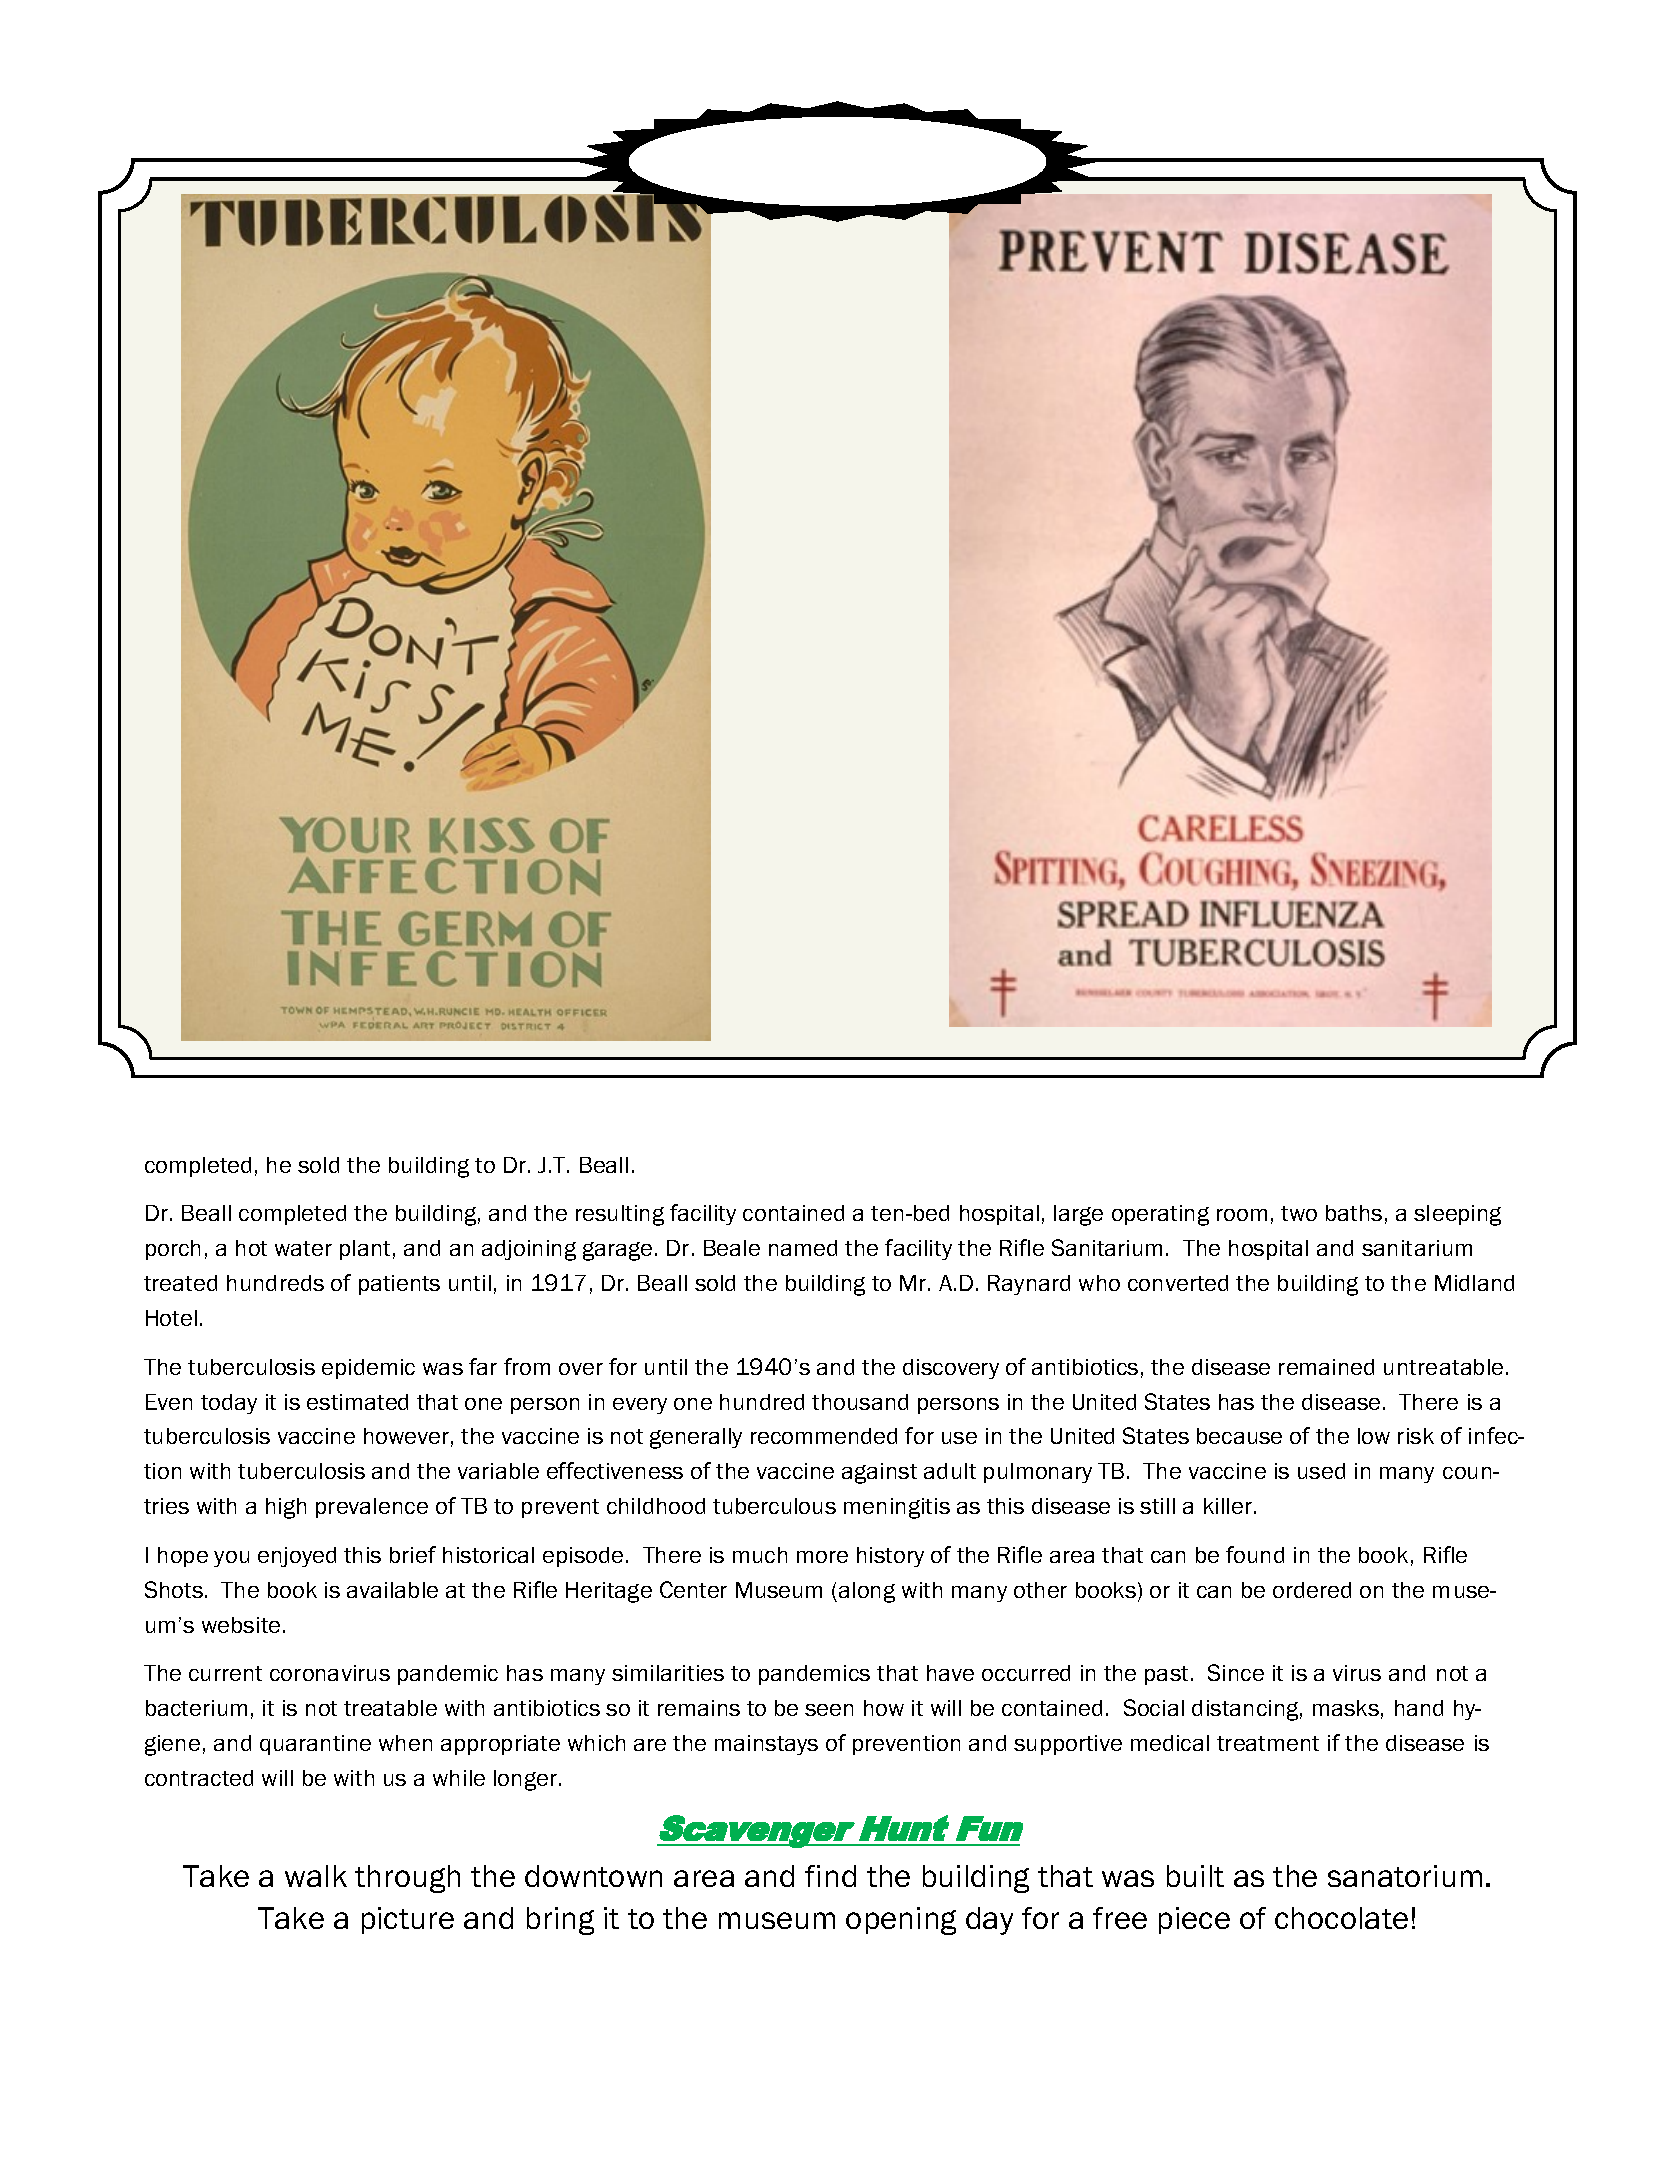 This document has height=2168, width=1675. Describe the element at coordinates (1255, 1554) in the document. I see `found` at that location.
